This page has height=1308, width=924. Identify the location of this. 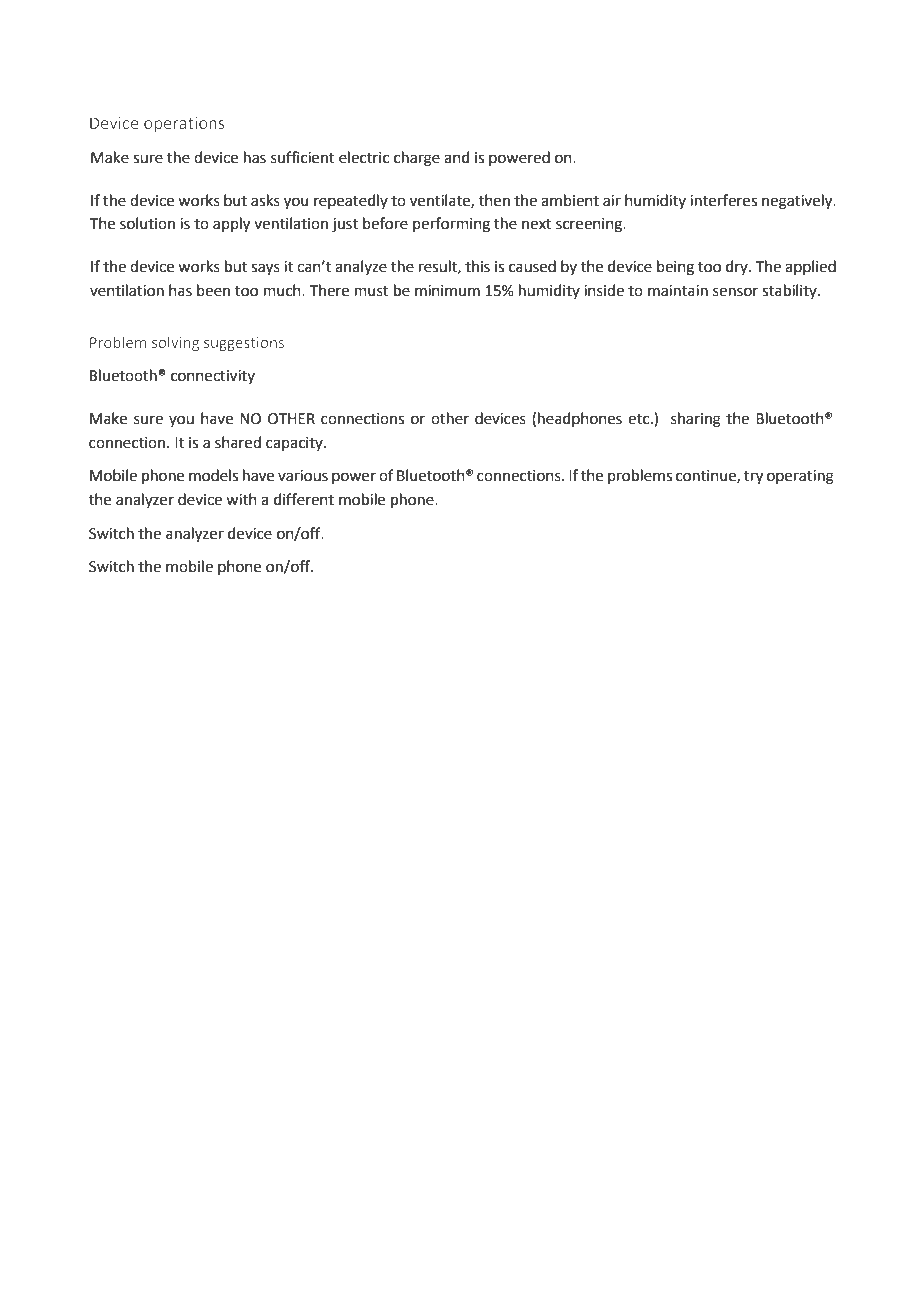
(477, 266).
